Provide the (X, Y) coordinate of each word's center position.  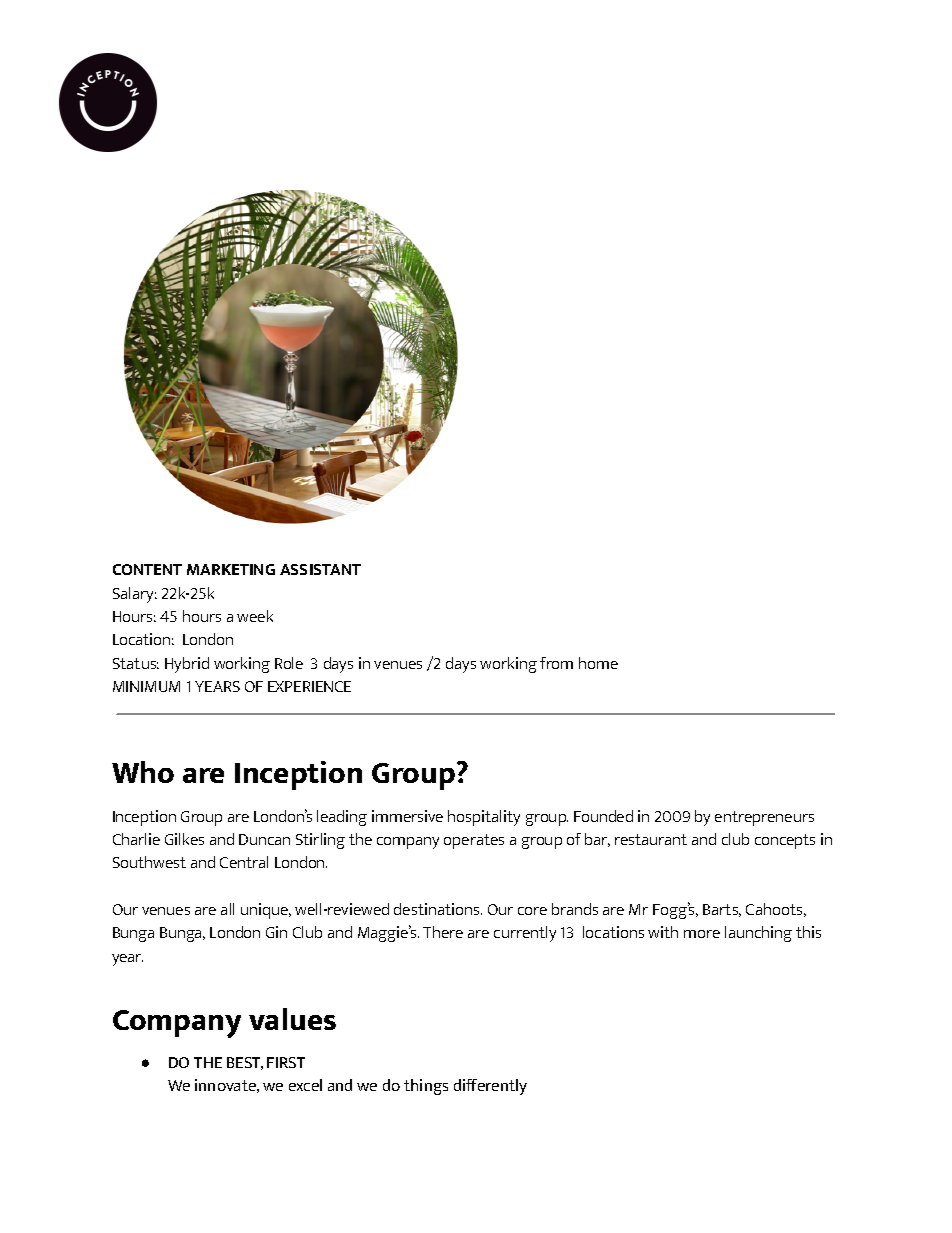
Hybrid (187, 665)
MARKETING (231, 569)
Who (143, 772)
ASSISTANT (320, 569)
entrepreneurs (764, 818)
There (443, 932)
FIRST (286, 1062)
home (598, 663)
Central (244, 862)
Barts (722, 910)
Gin (276, 932)
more (702, 934)
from (556, 663)
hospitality (484, 818)
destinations (438, 909)
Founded (603, 816)
